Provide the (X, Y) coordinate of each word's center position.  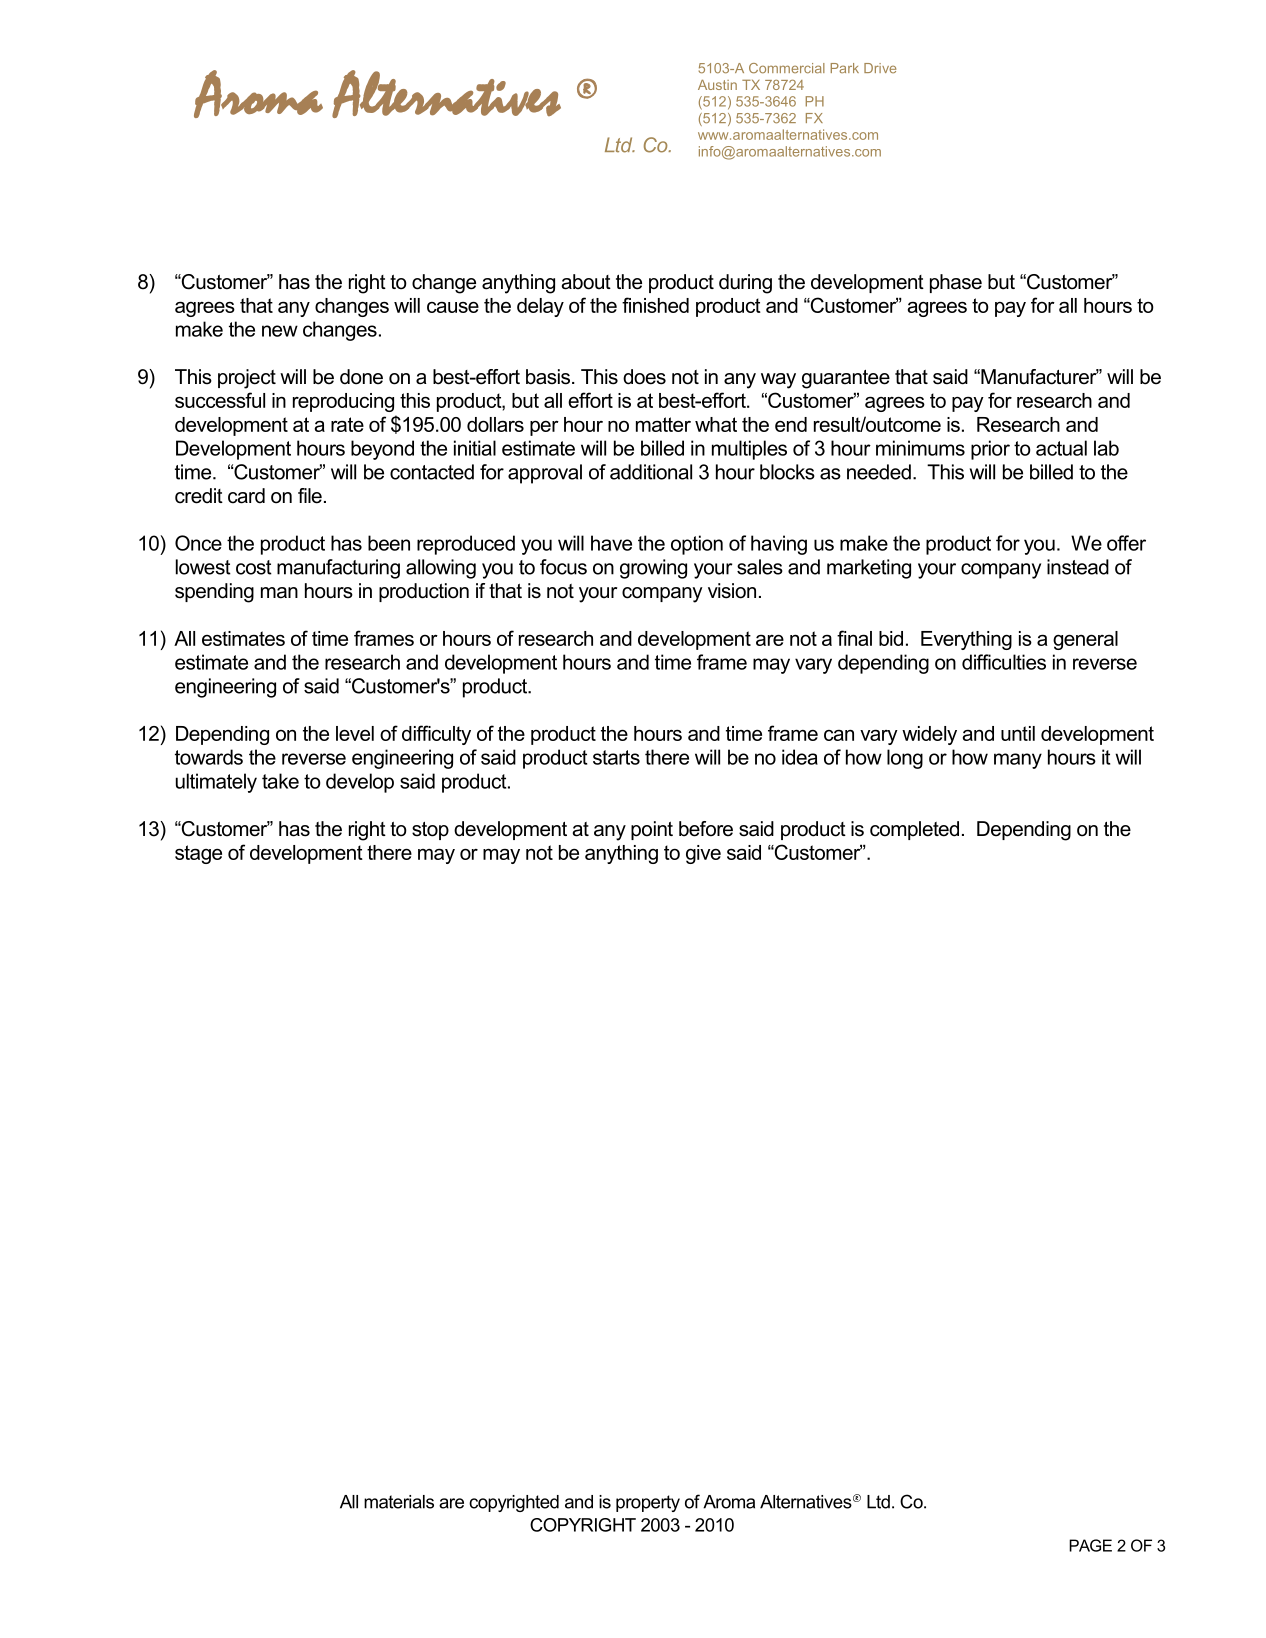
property (648, 1503)
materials (399, 1502)
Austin (717, 85)
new (280, 331)
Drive (880, 68)
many (1018, 761)
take (280, 781)
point (652, 830)
